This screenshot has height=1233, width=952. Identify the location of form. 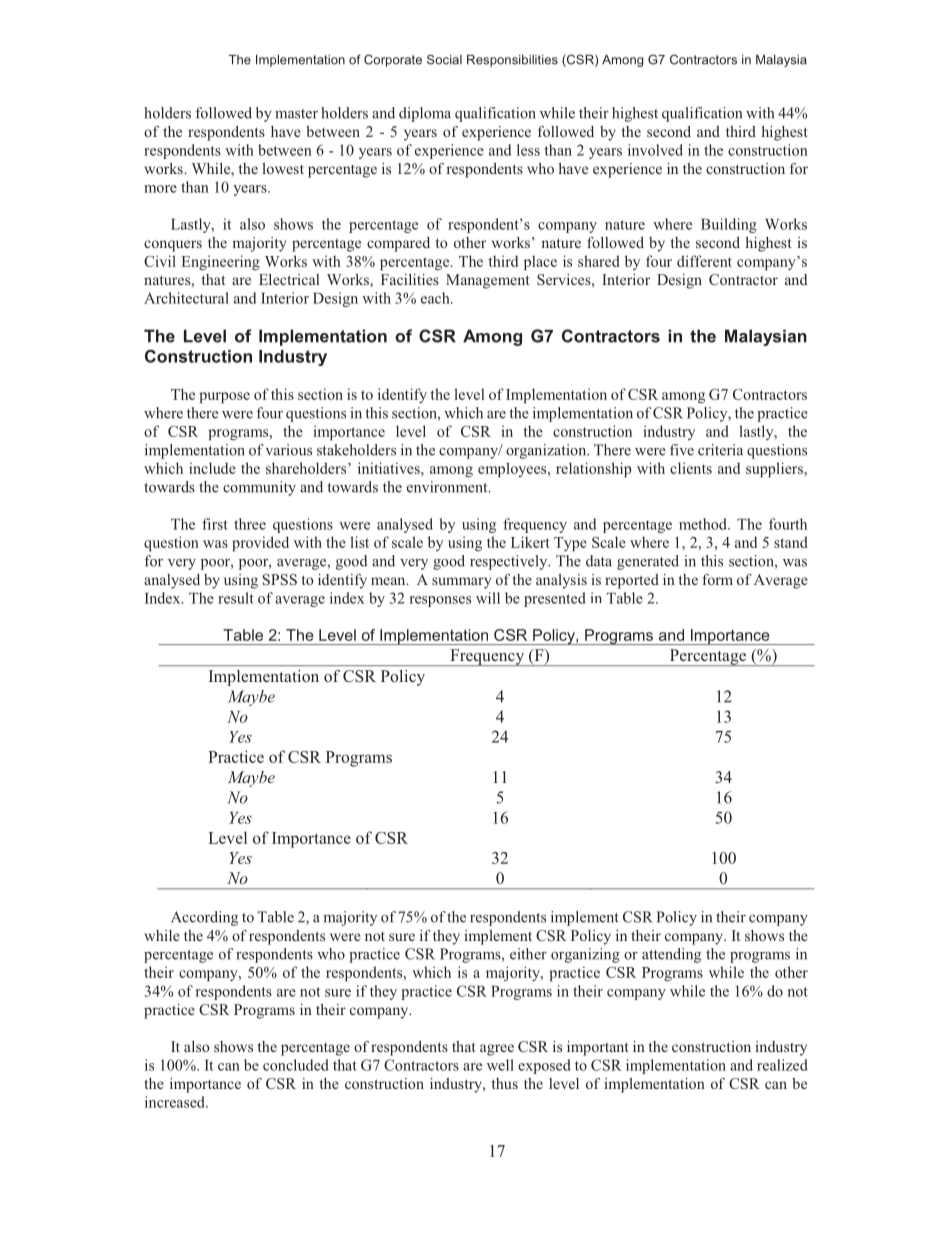
(718, 579).
